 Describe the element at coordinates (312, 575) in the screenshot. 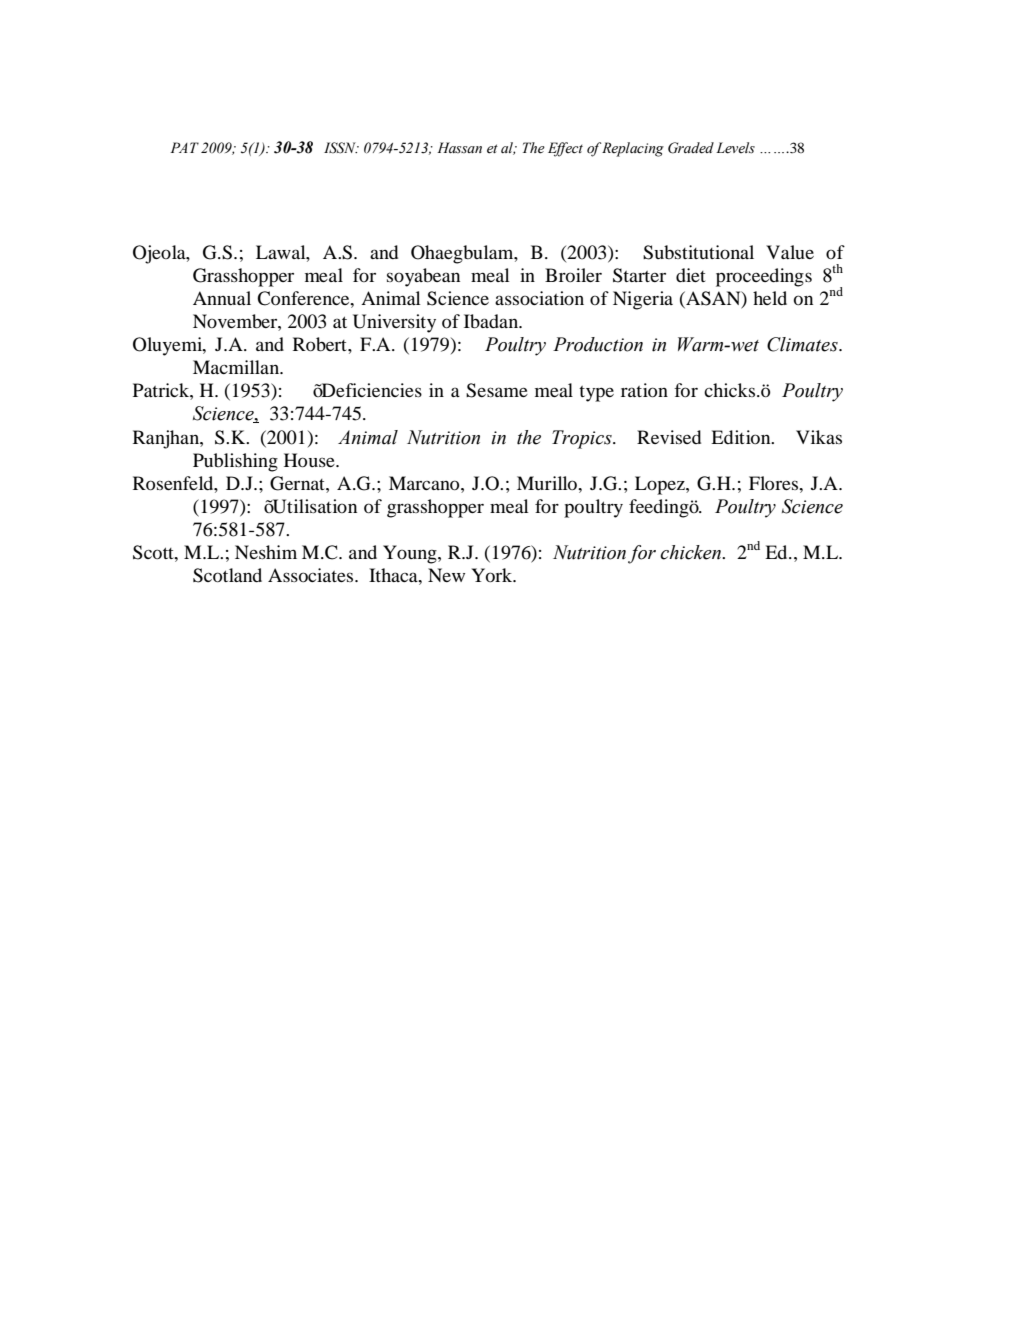

I see `Associates` at that location.
